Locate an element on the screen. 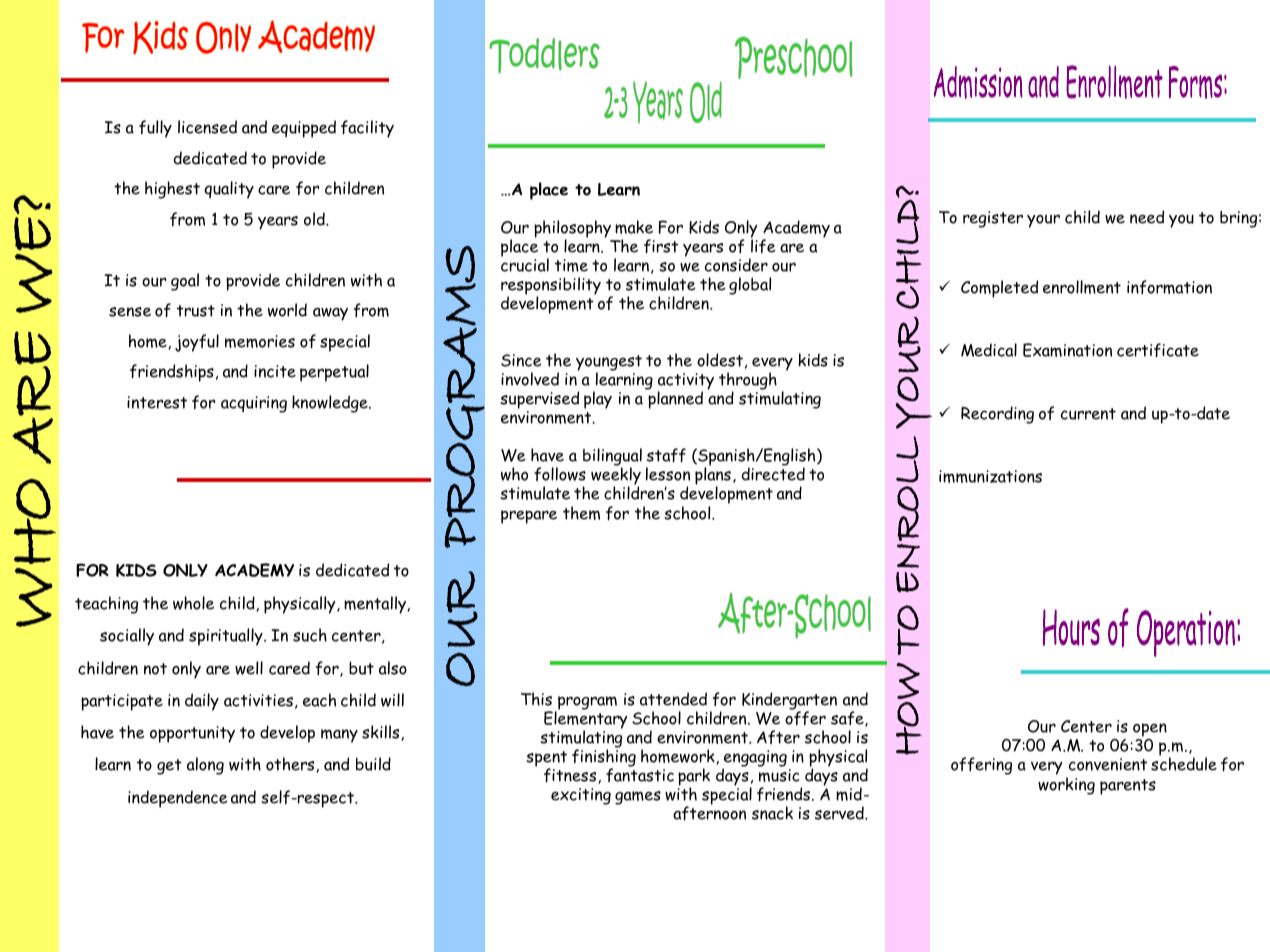 The image size is (1270, 952). immunizations is located at coordinates (990, 476).
